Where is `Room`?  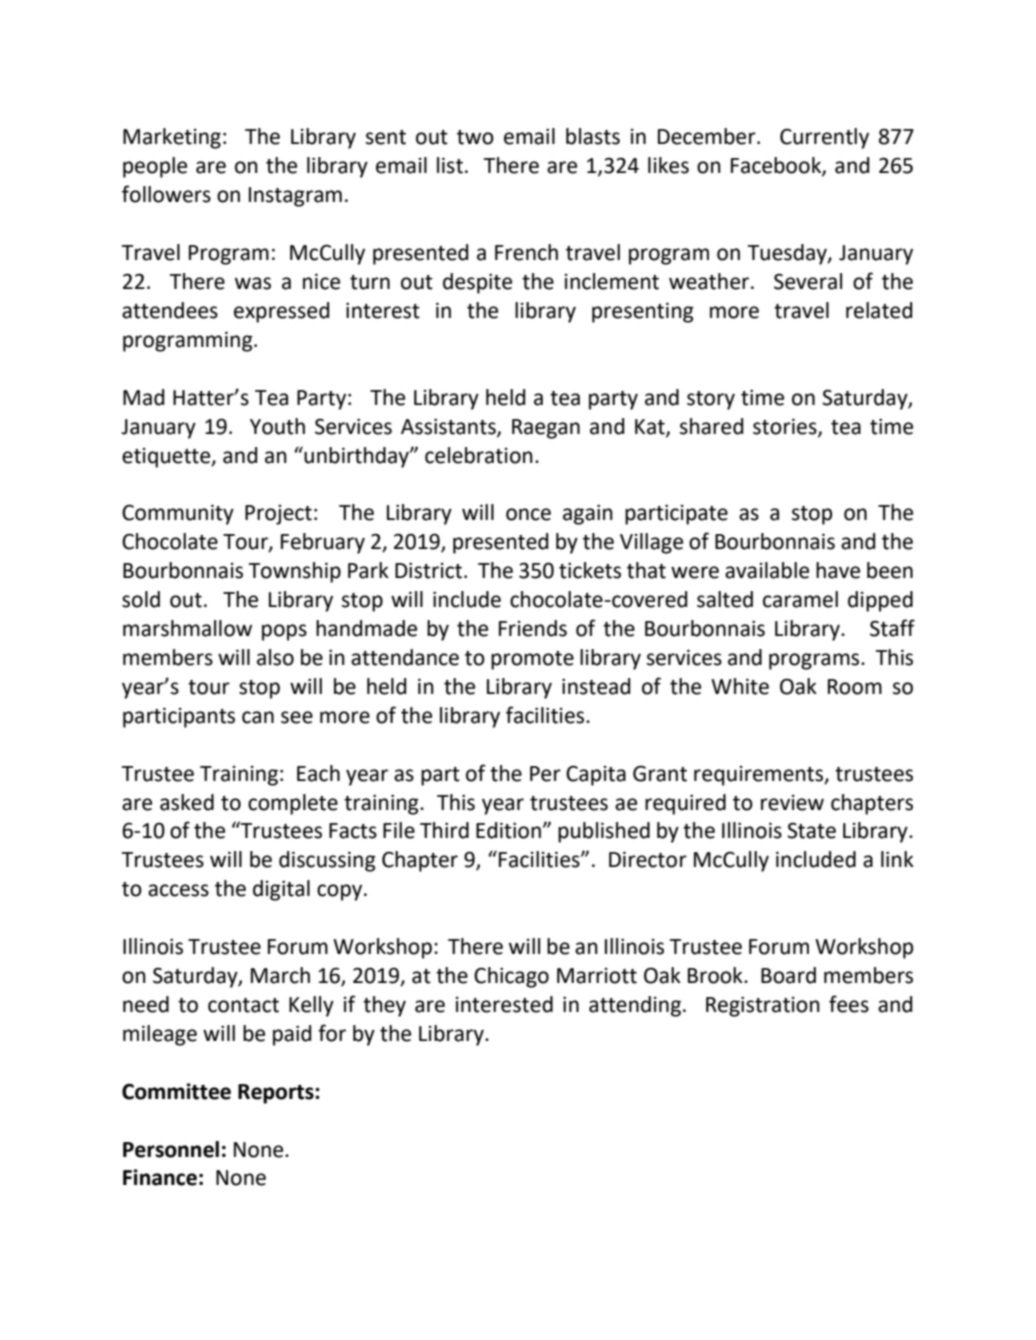 Room is located at coordinates (855, 687).
